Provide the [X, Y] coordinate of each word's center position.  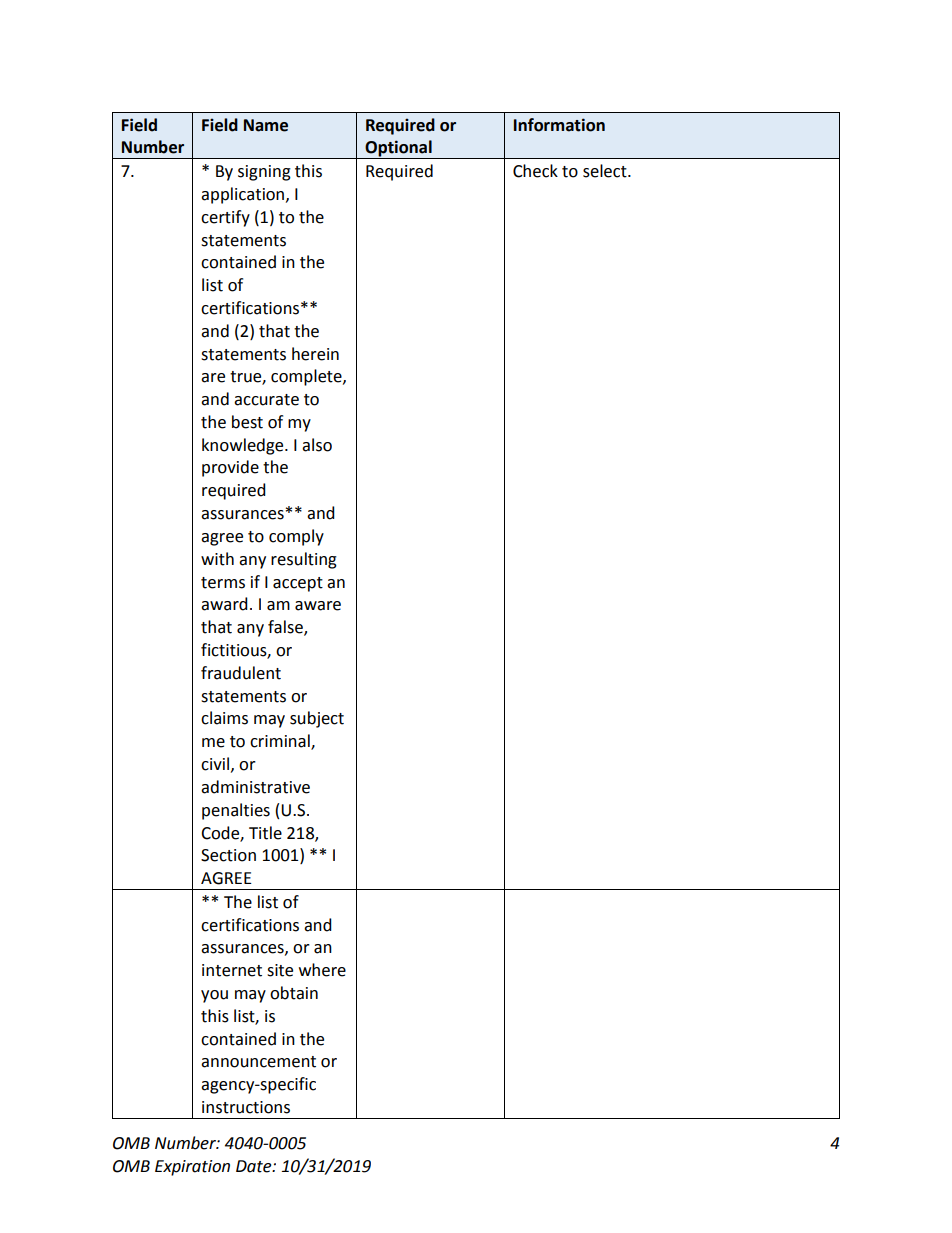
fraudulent [241, 673]
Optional [398, 149]
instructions [246, 1107]
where [322, 970]
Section [228, 855]
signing [264, 173]
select [606, 171]
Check [535, 171]
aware [318, 606]
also [317, 445]
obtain [294, 993]
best [247, 422]
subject [317, 719]
